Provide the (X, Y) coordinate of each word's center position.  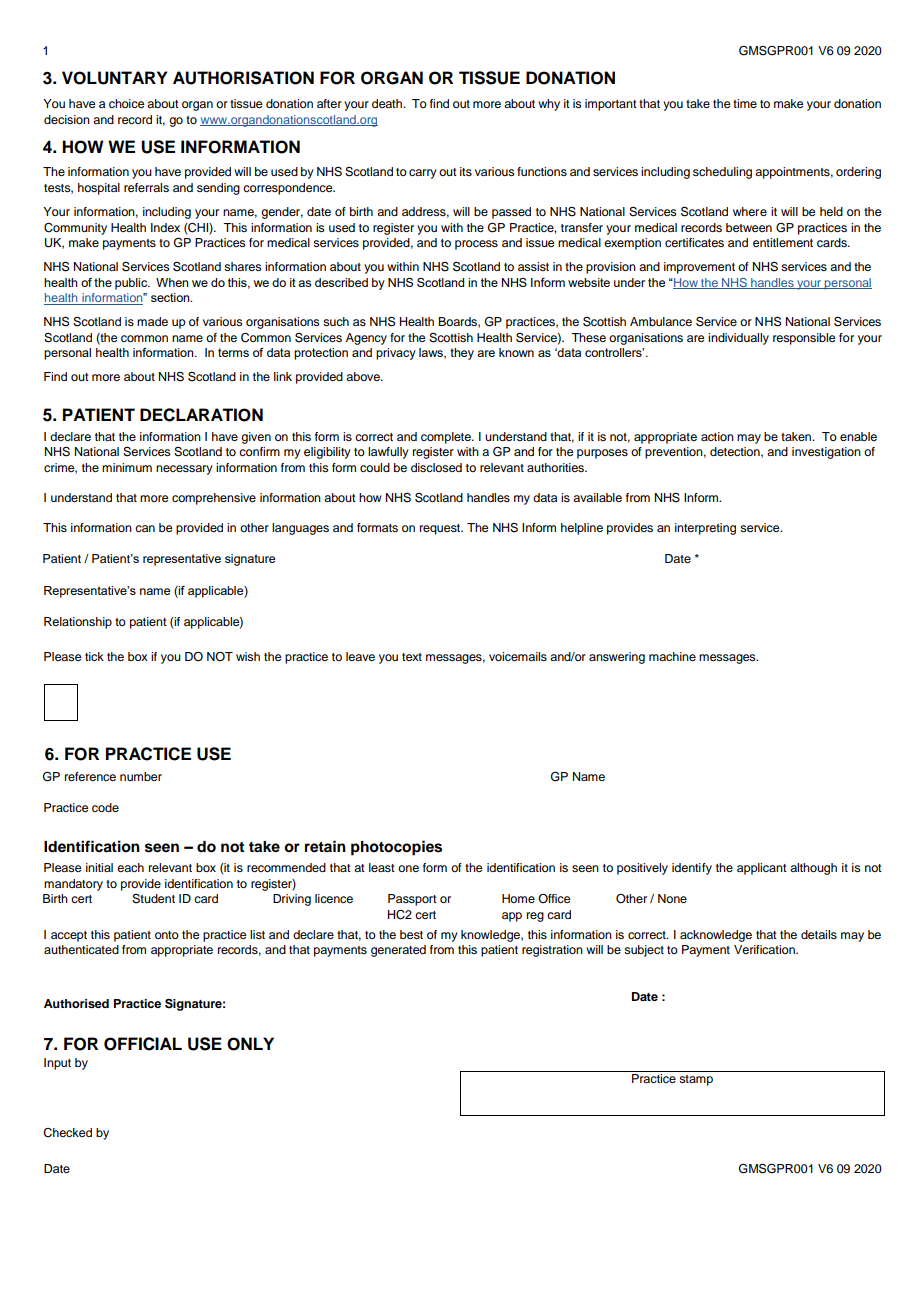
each (130, 867)
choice (126, 103)
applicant (762, 869)
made (152, 321)
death (388, 103)
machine (672, 656)
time (745, 103)
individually (738, 339)
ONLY (250, 1044)
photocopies (396, 848)
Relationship (78, 623)
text (412, 657)
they (462, 354)
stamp (696, 1080)
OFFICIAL (143, 1044)
